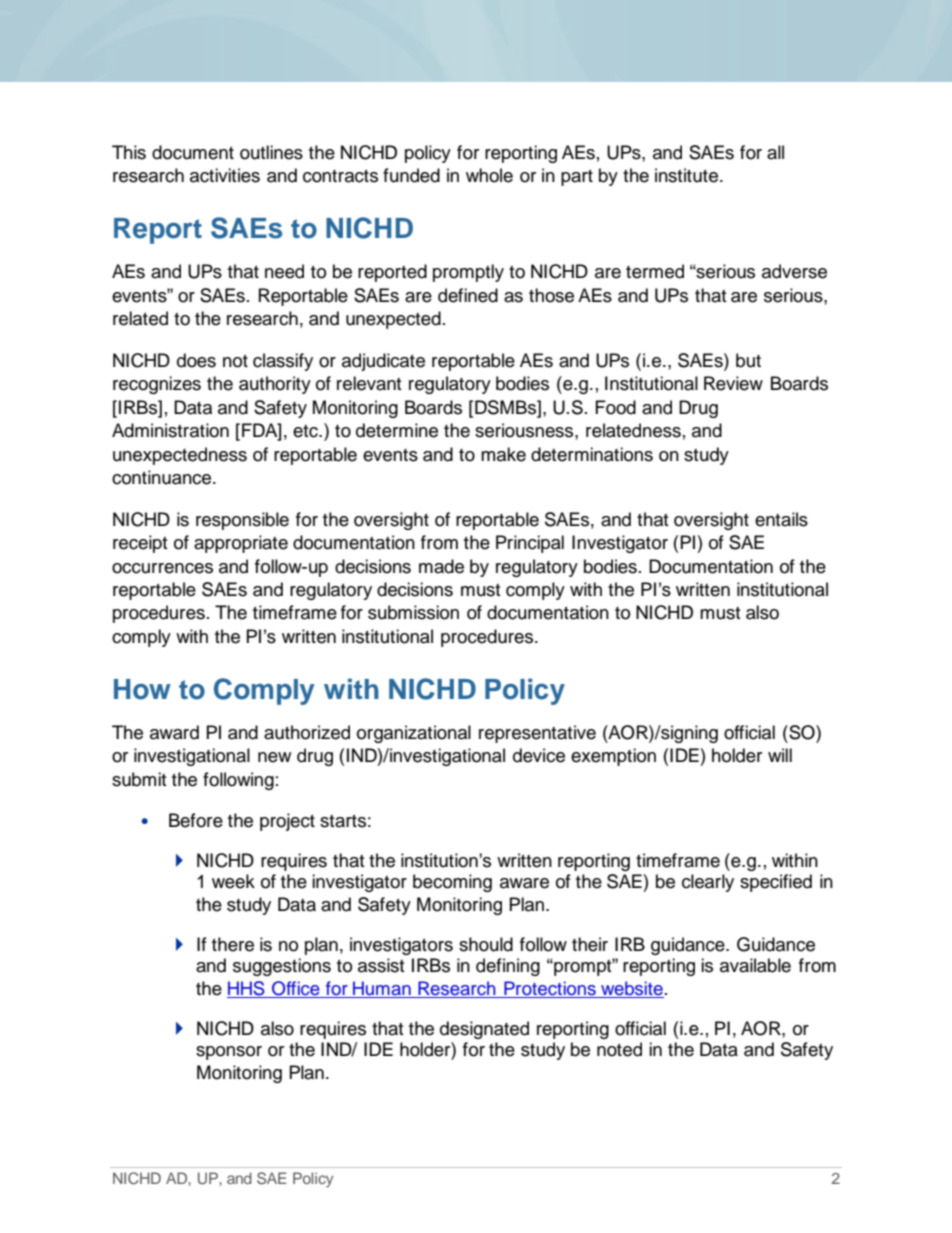  I want to click on institute, so click(688, 175).
